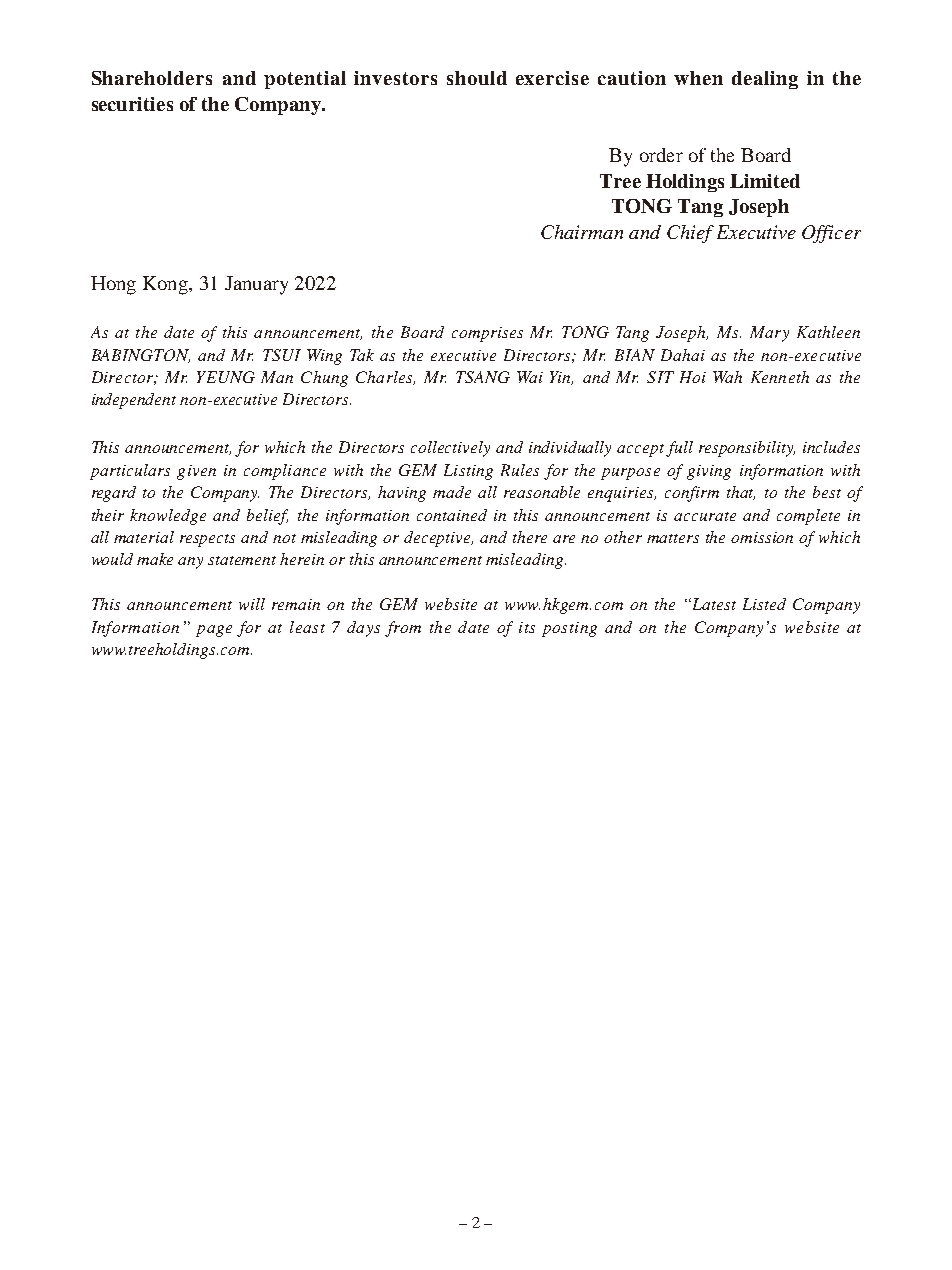  I want to click on comprises, so click(487, 334).
